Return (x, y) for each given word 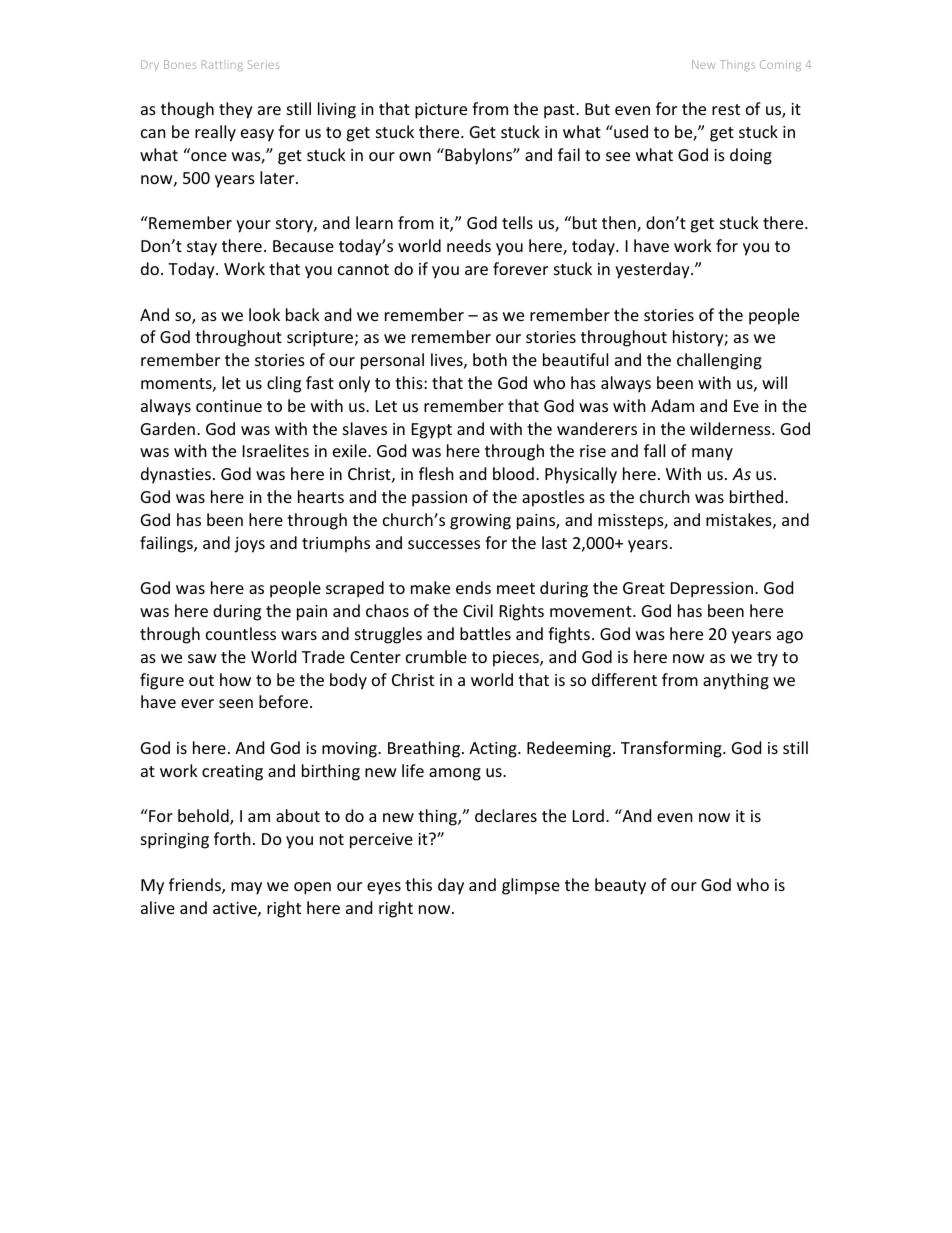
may (246, 888)
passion (439, 499)
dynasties (176, 475)
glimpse (531, 886)
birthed (756, 496)
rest (726, 109)
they (236, 110)
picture (441, 111)
